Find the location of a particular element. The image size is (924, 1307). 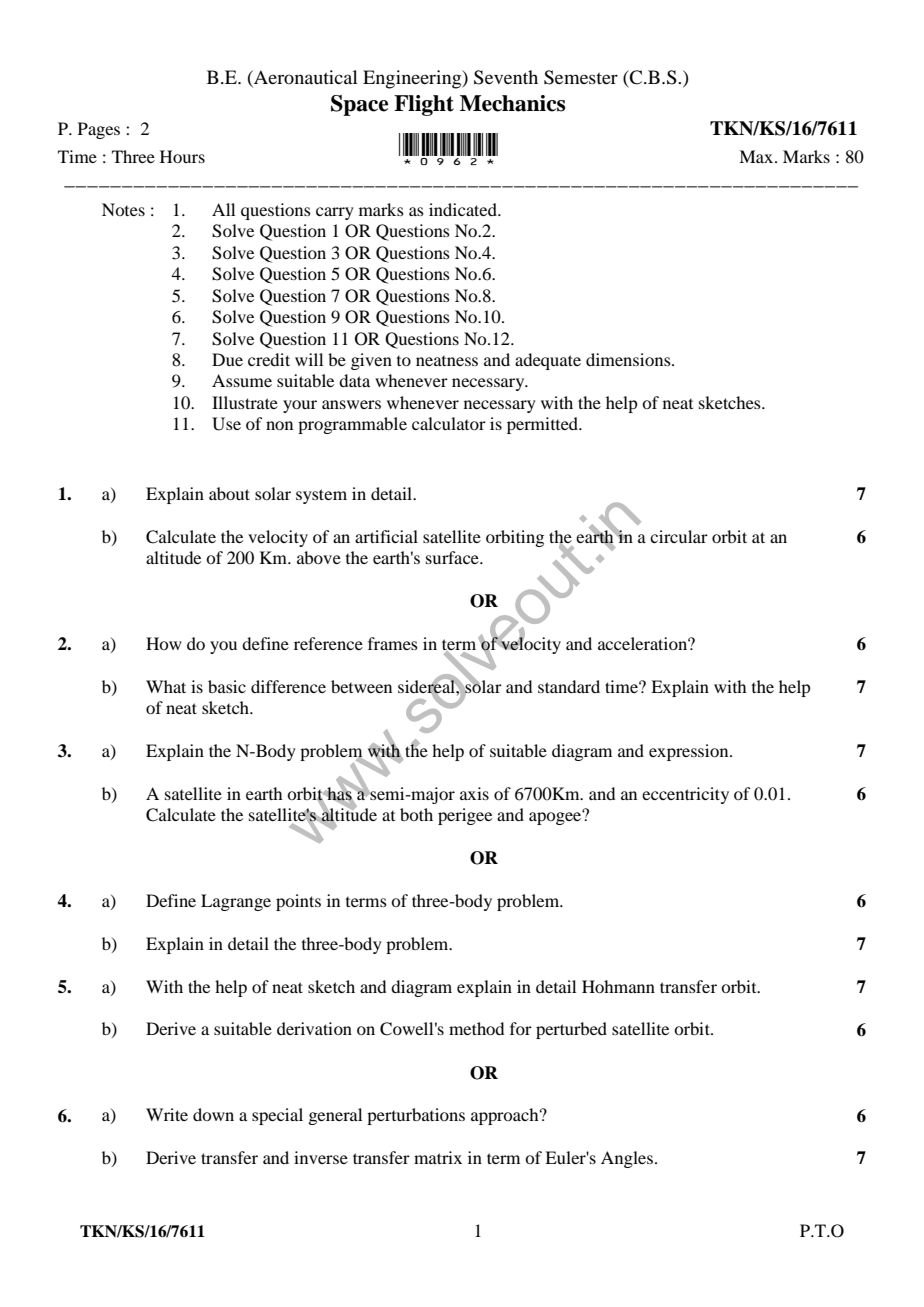

Use is located at coordinates (226, 424).
